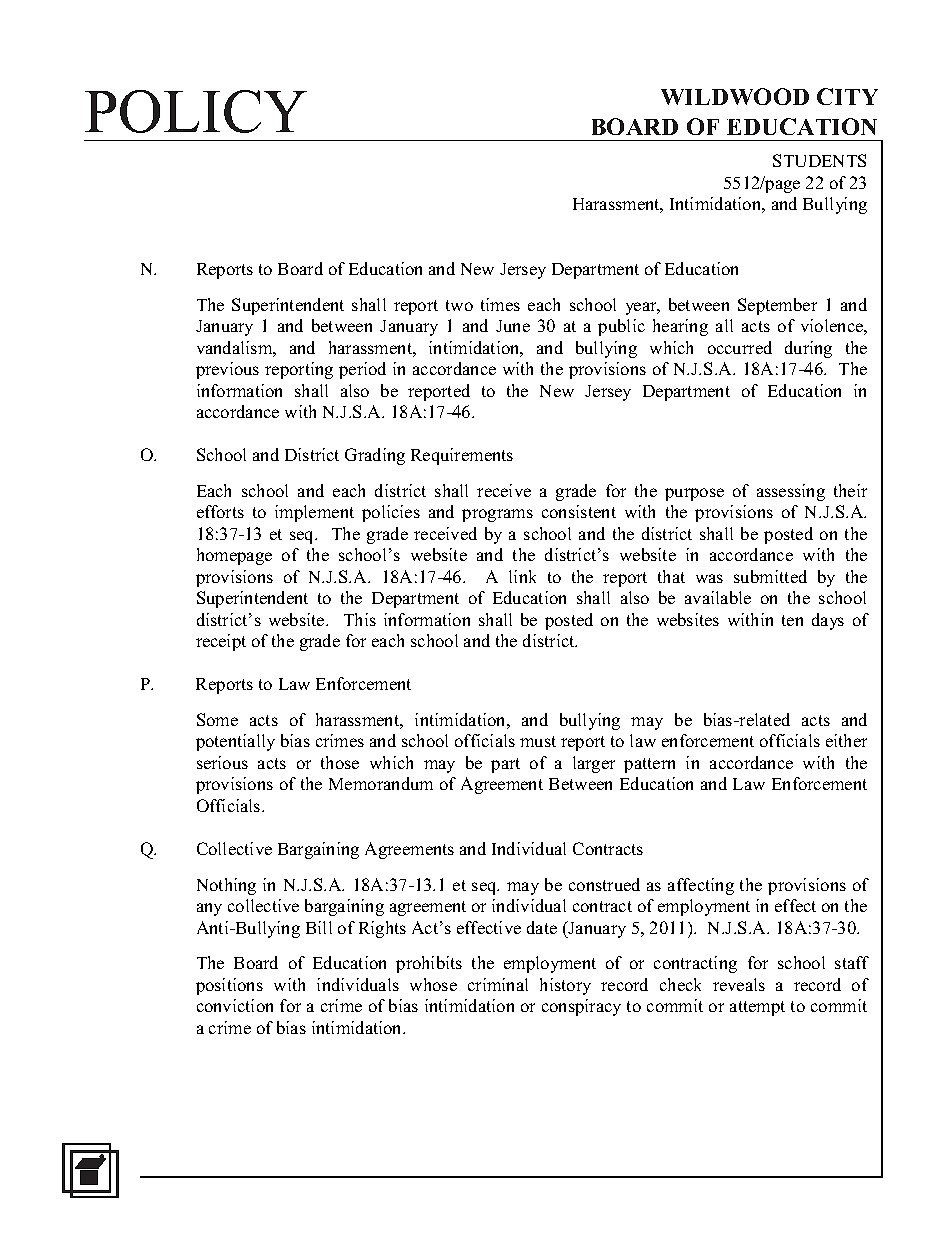  I want to click on Some, so click(217, 719).
